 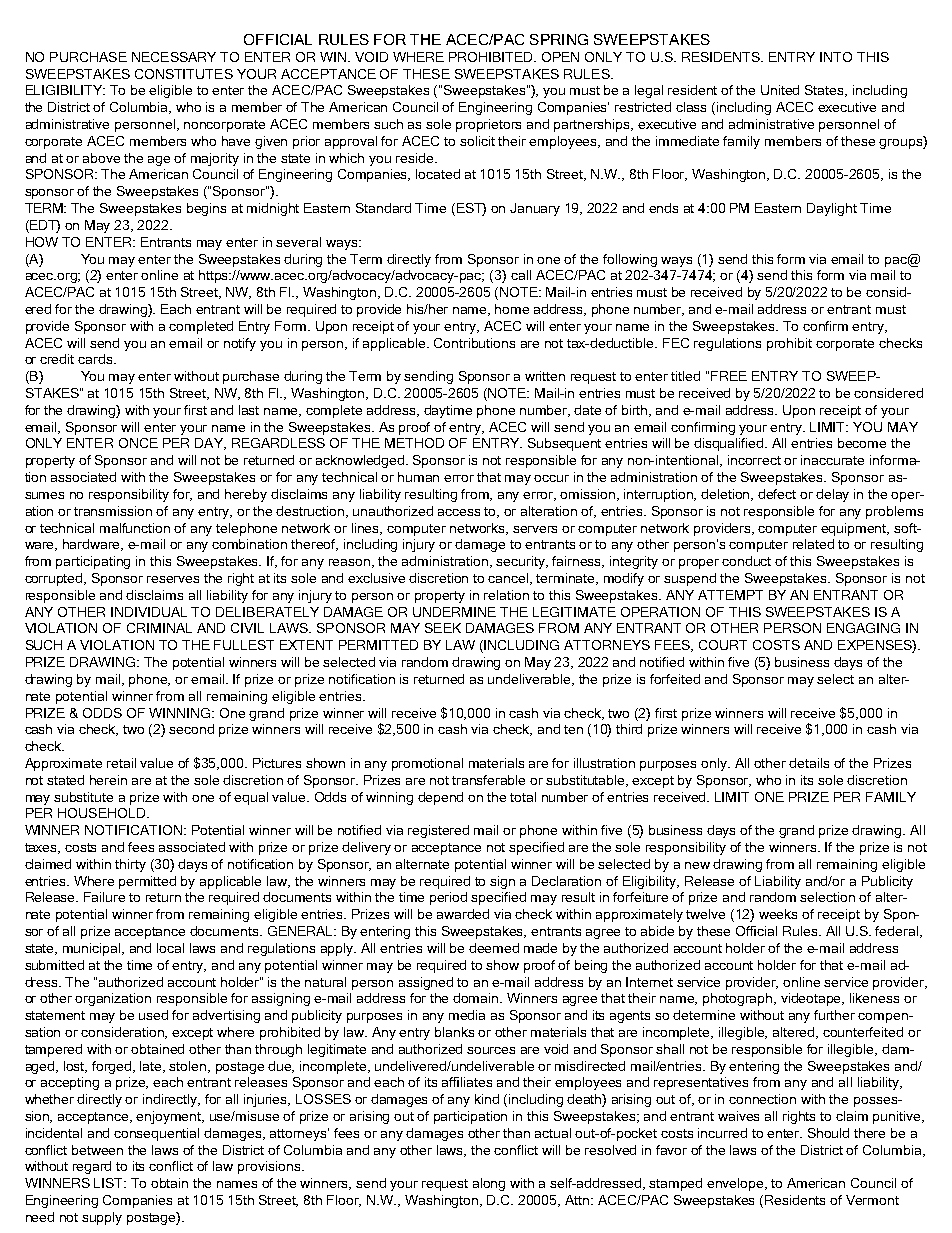 I want to click on weeks, so click(x=778, y=914).
